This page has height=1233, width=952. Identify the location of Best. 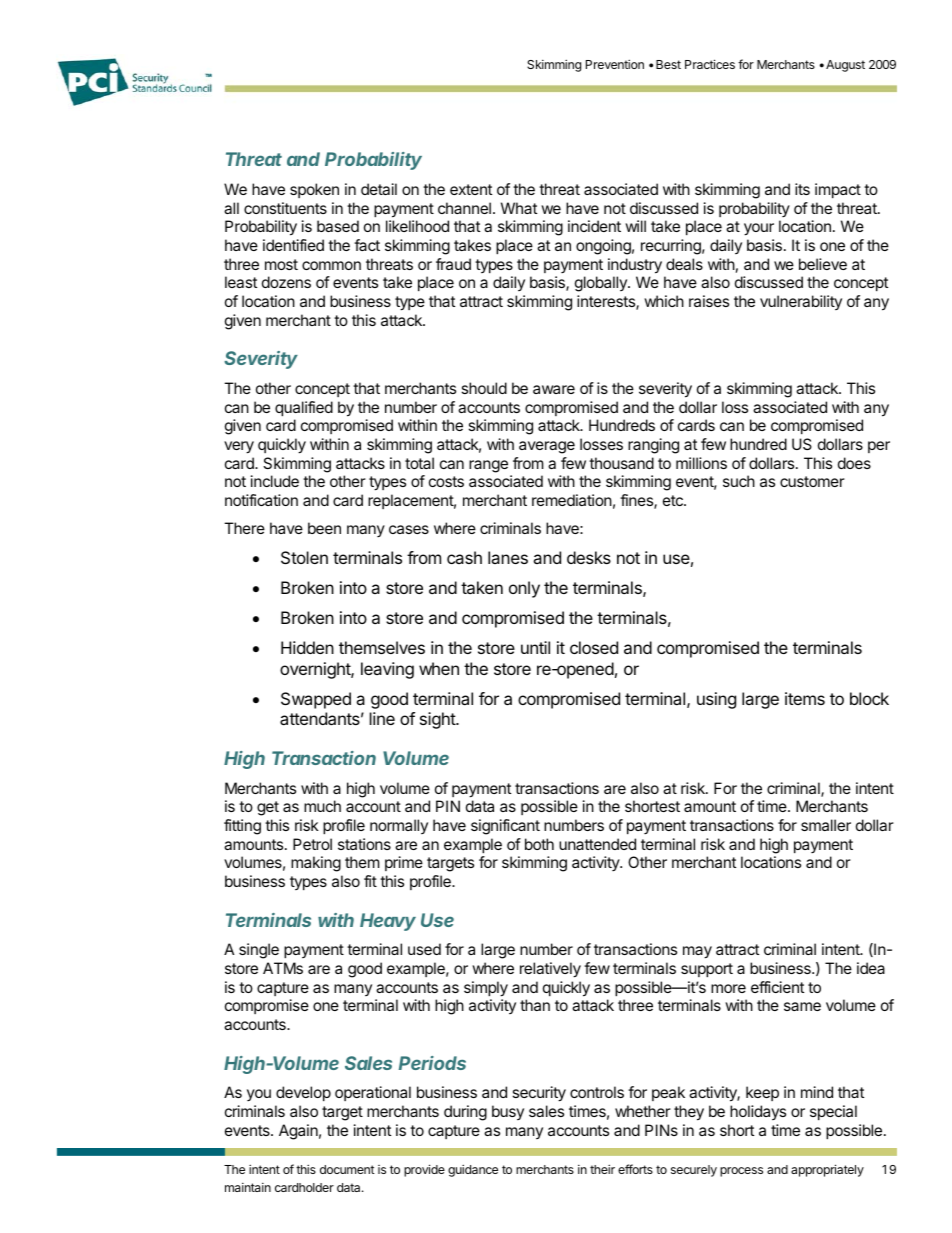
(668, 64).
